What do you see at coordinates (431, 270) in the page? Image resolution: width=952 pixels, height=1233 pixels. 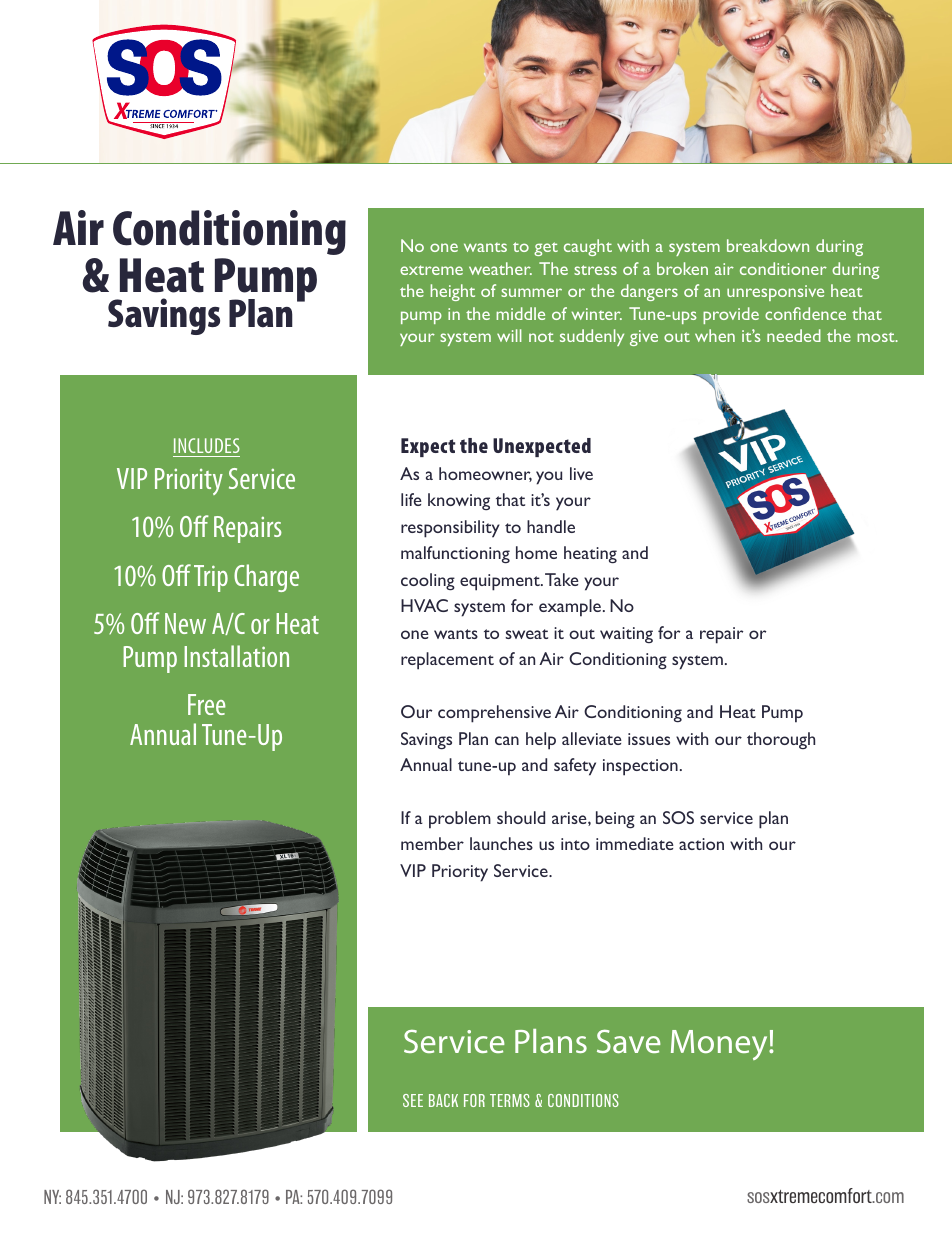 I see `extreme` at bounding box center [431, 270].
